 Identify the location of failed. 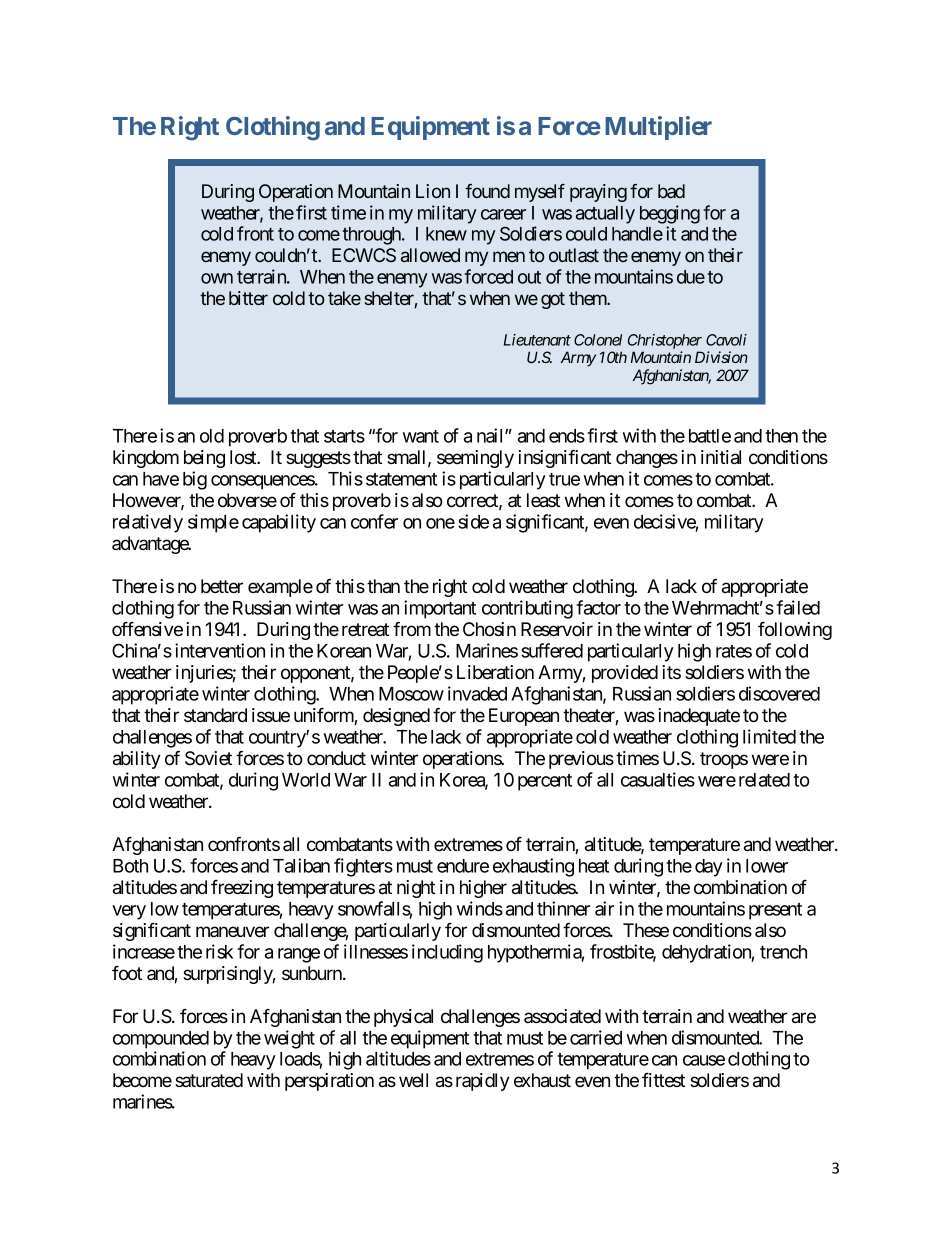
(798, 607).
